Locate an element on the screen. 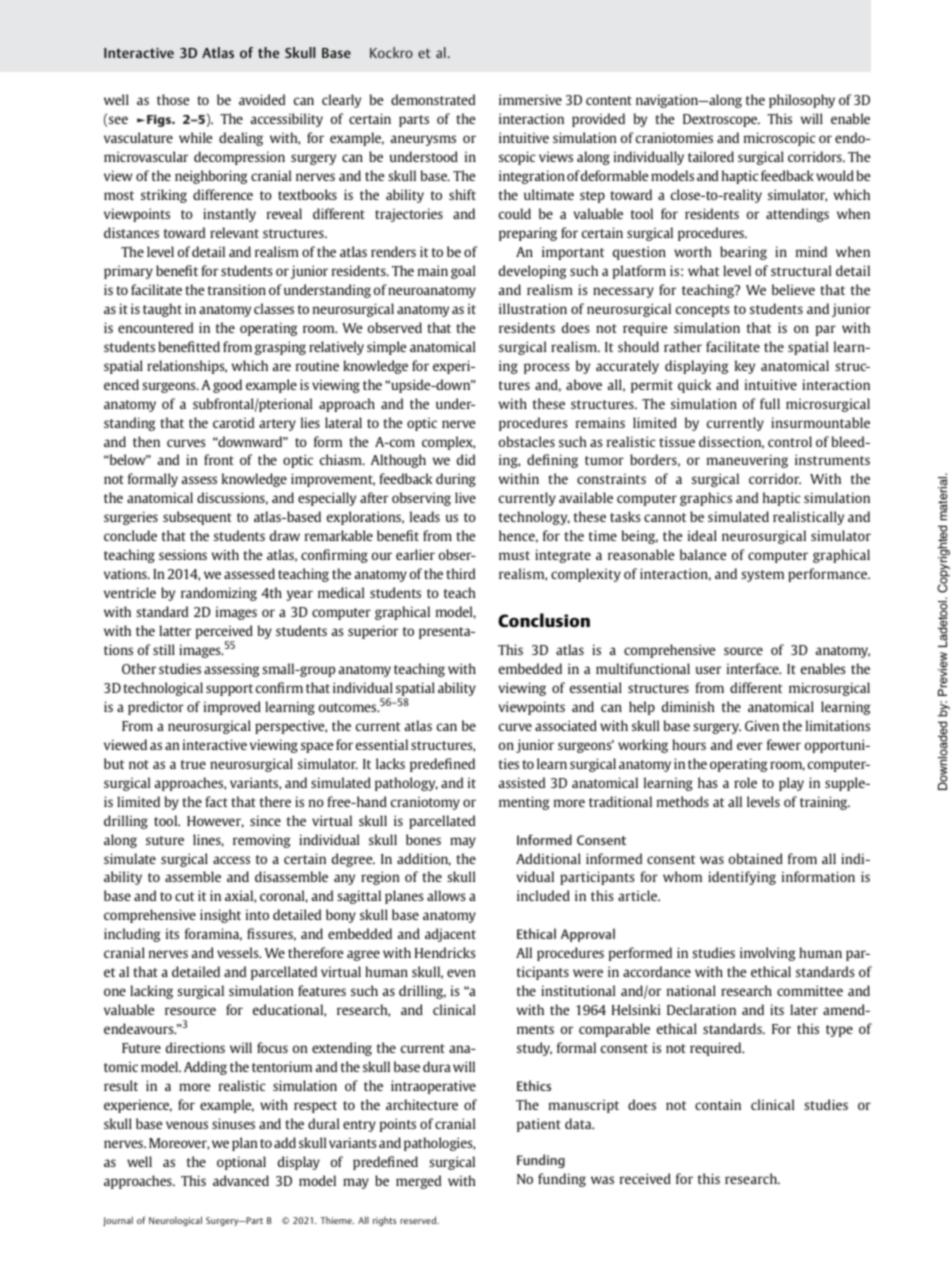 This screenshot has width=952, height=1265. live is located at coordinates (465, 497).
